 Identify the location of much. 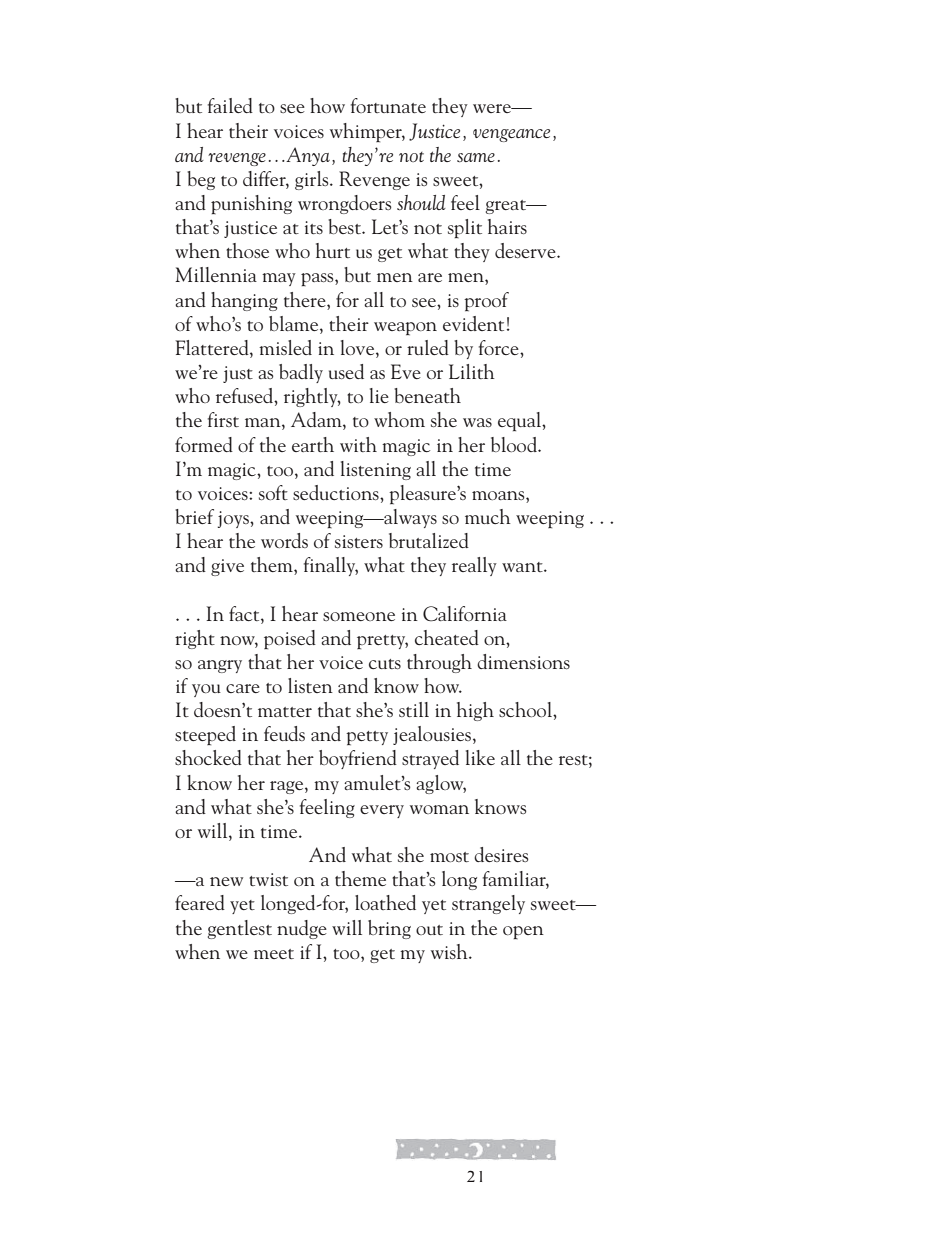
(488, 516).
